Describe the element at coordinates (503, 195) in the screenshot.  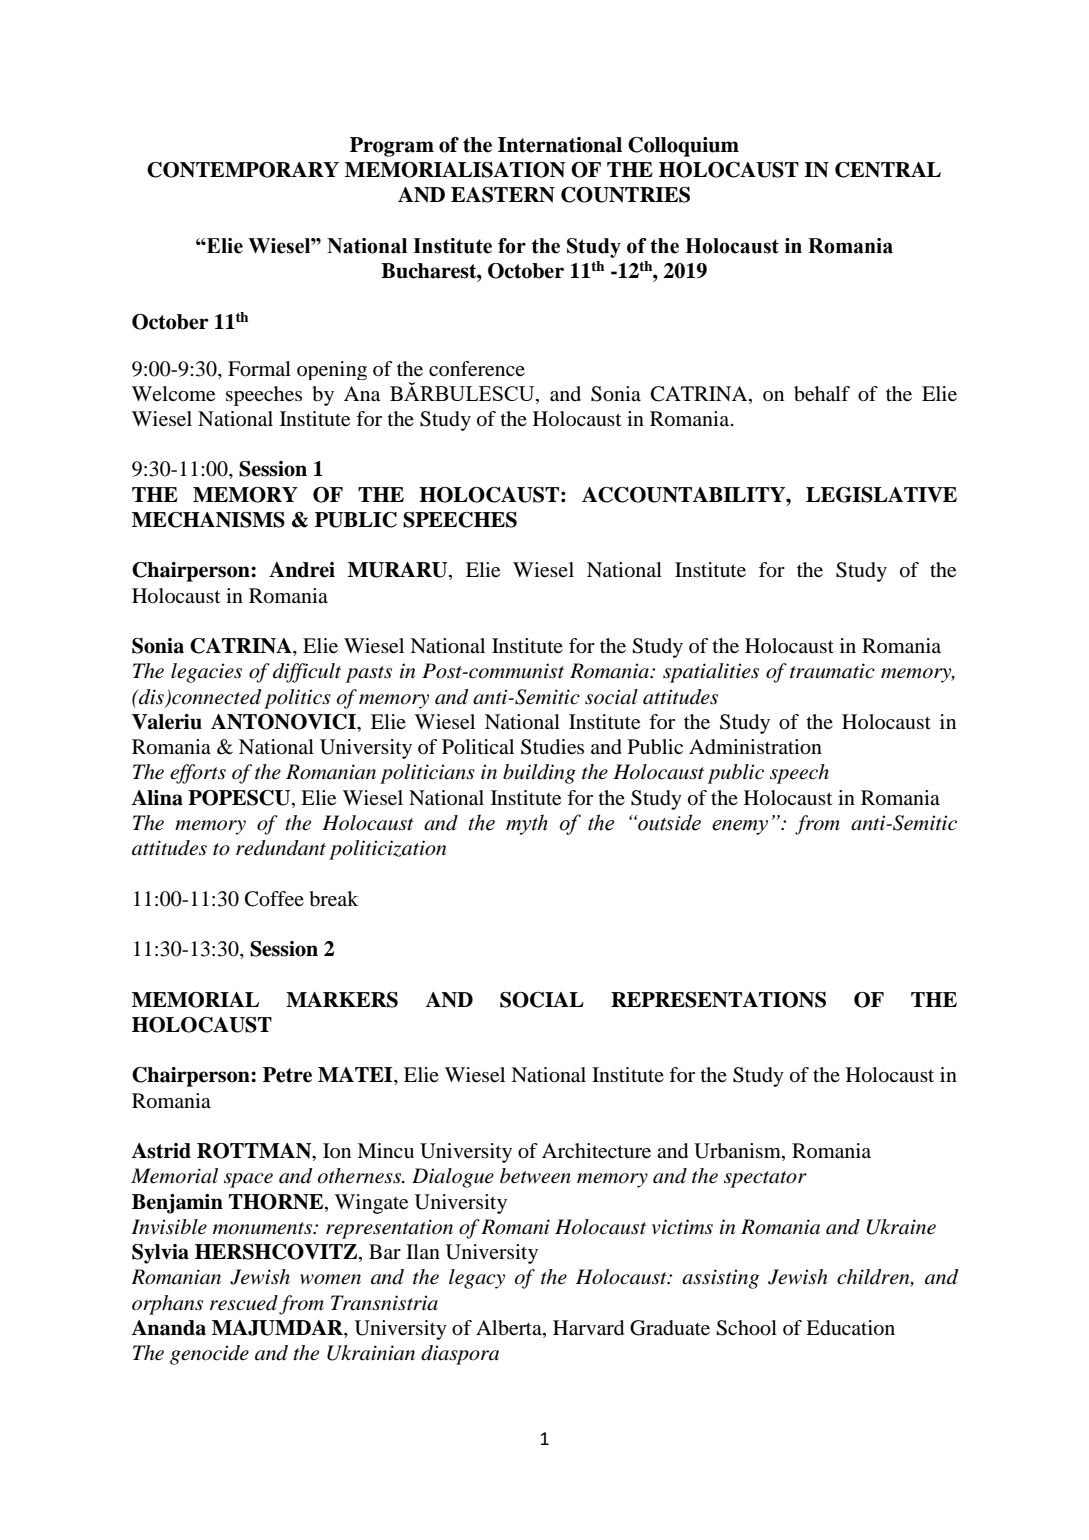
I see `EASTERN` at that location.
